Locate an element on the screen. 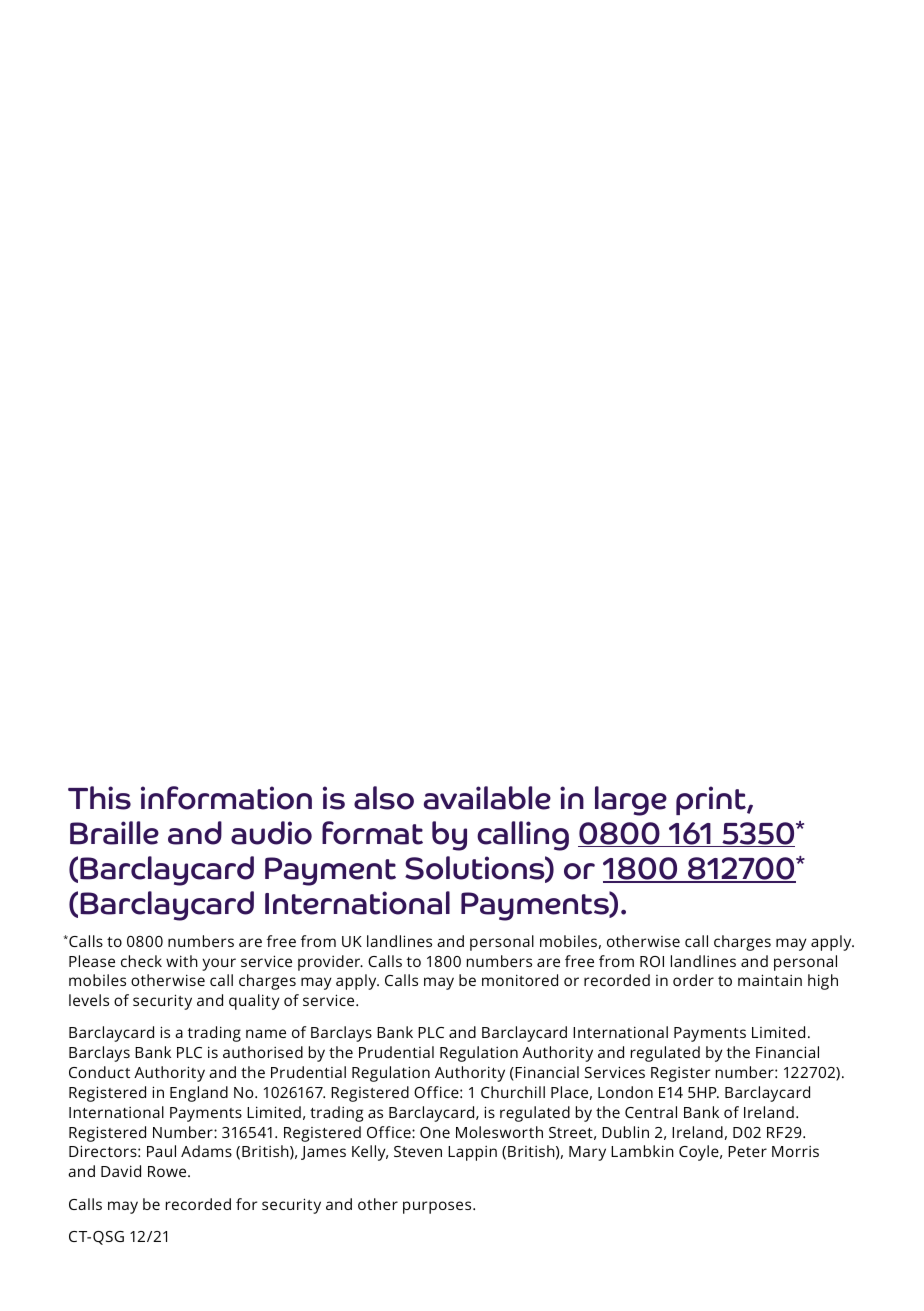 This screenshot has width=924, height=1311. Rowe is located at coordinates (168, 1171).
